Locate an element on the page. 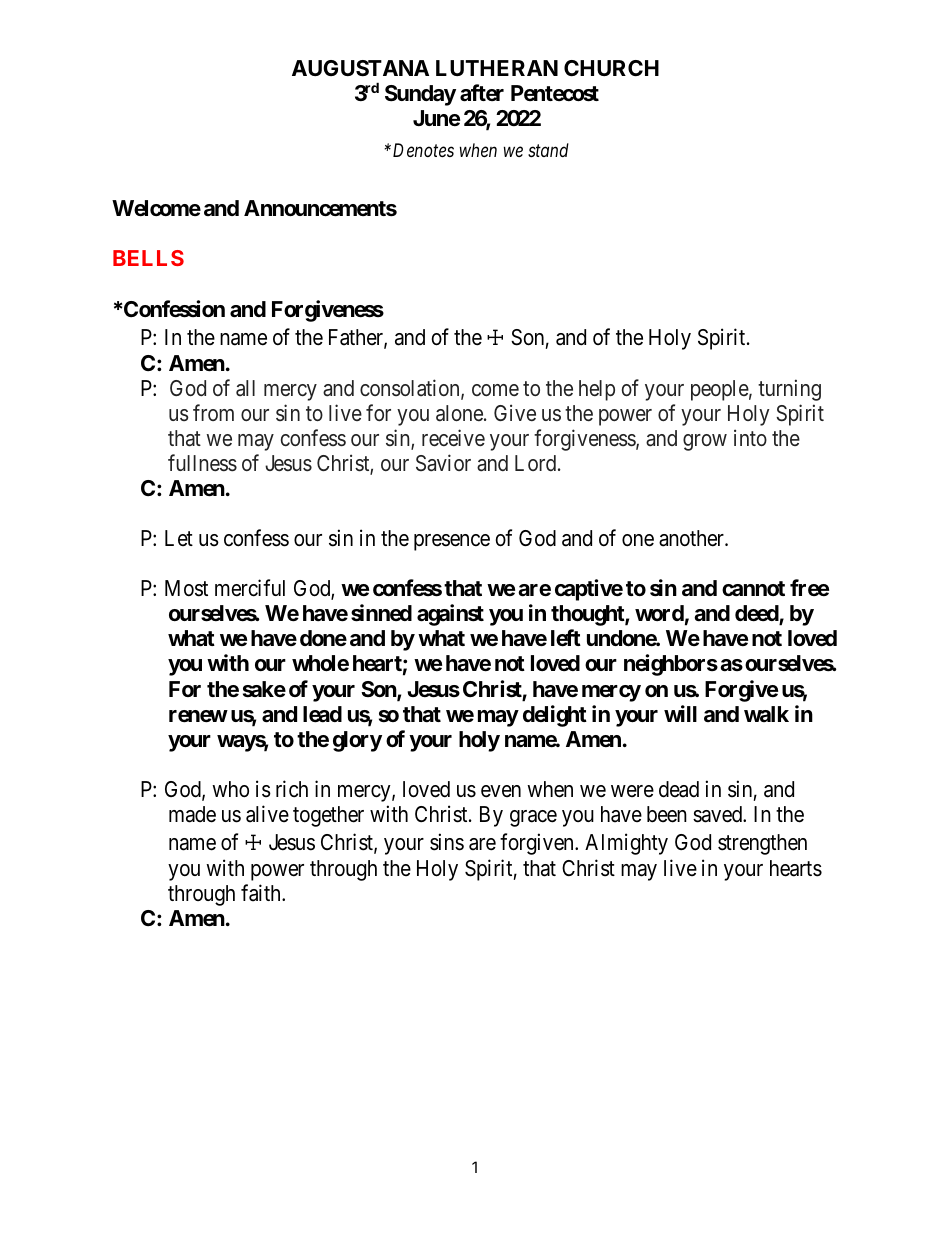 This document has height=1233, width=952. consolation is located at coordinates (411, 389).
